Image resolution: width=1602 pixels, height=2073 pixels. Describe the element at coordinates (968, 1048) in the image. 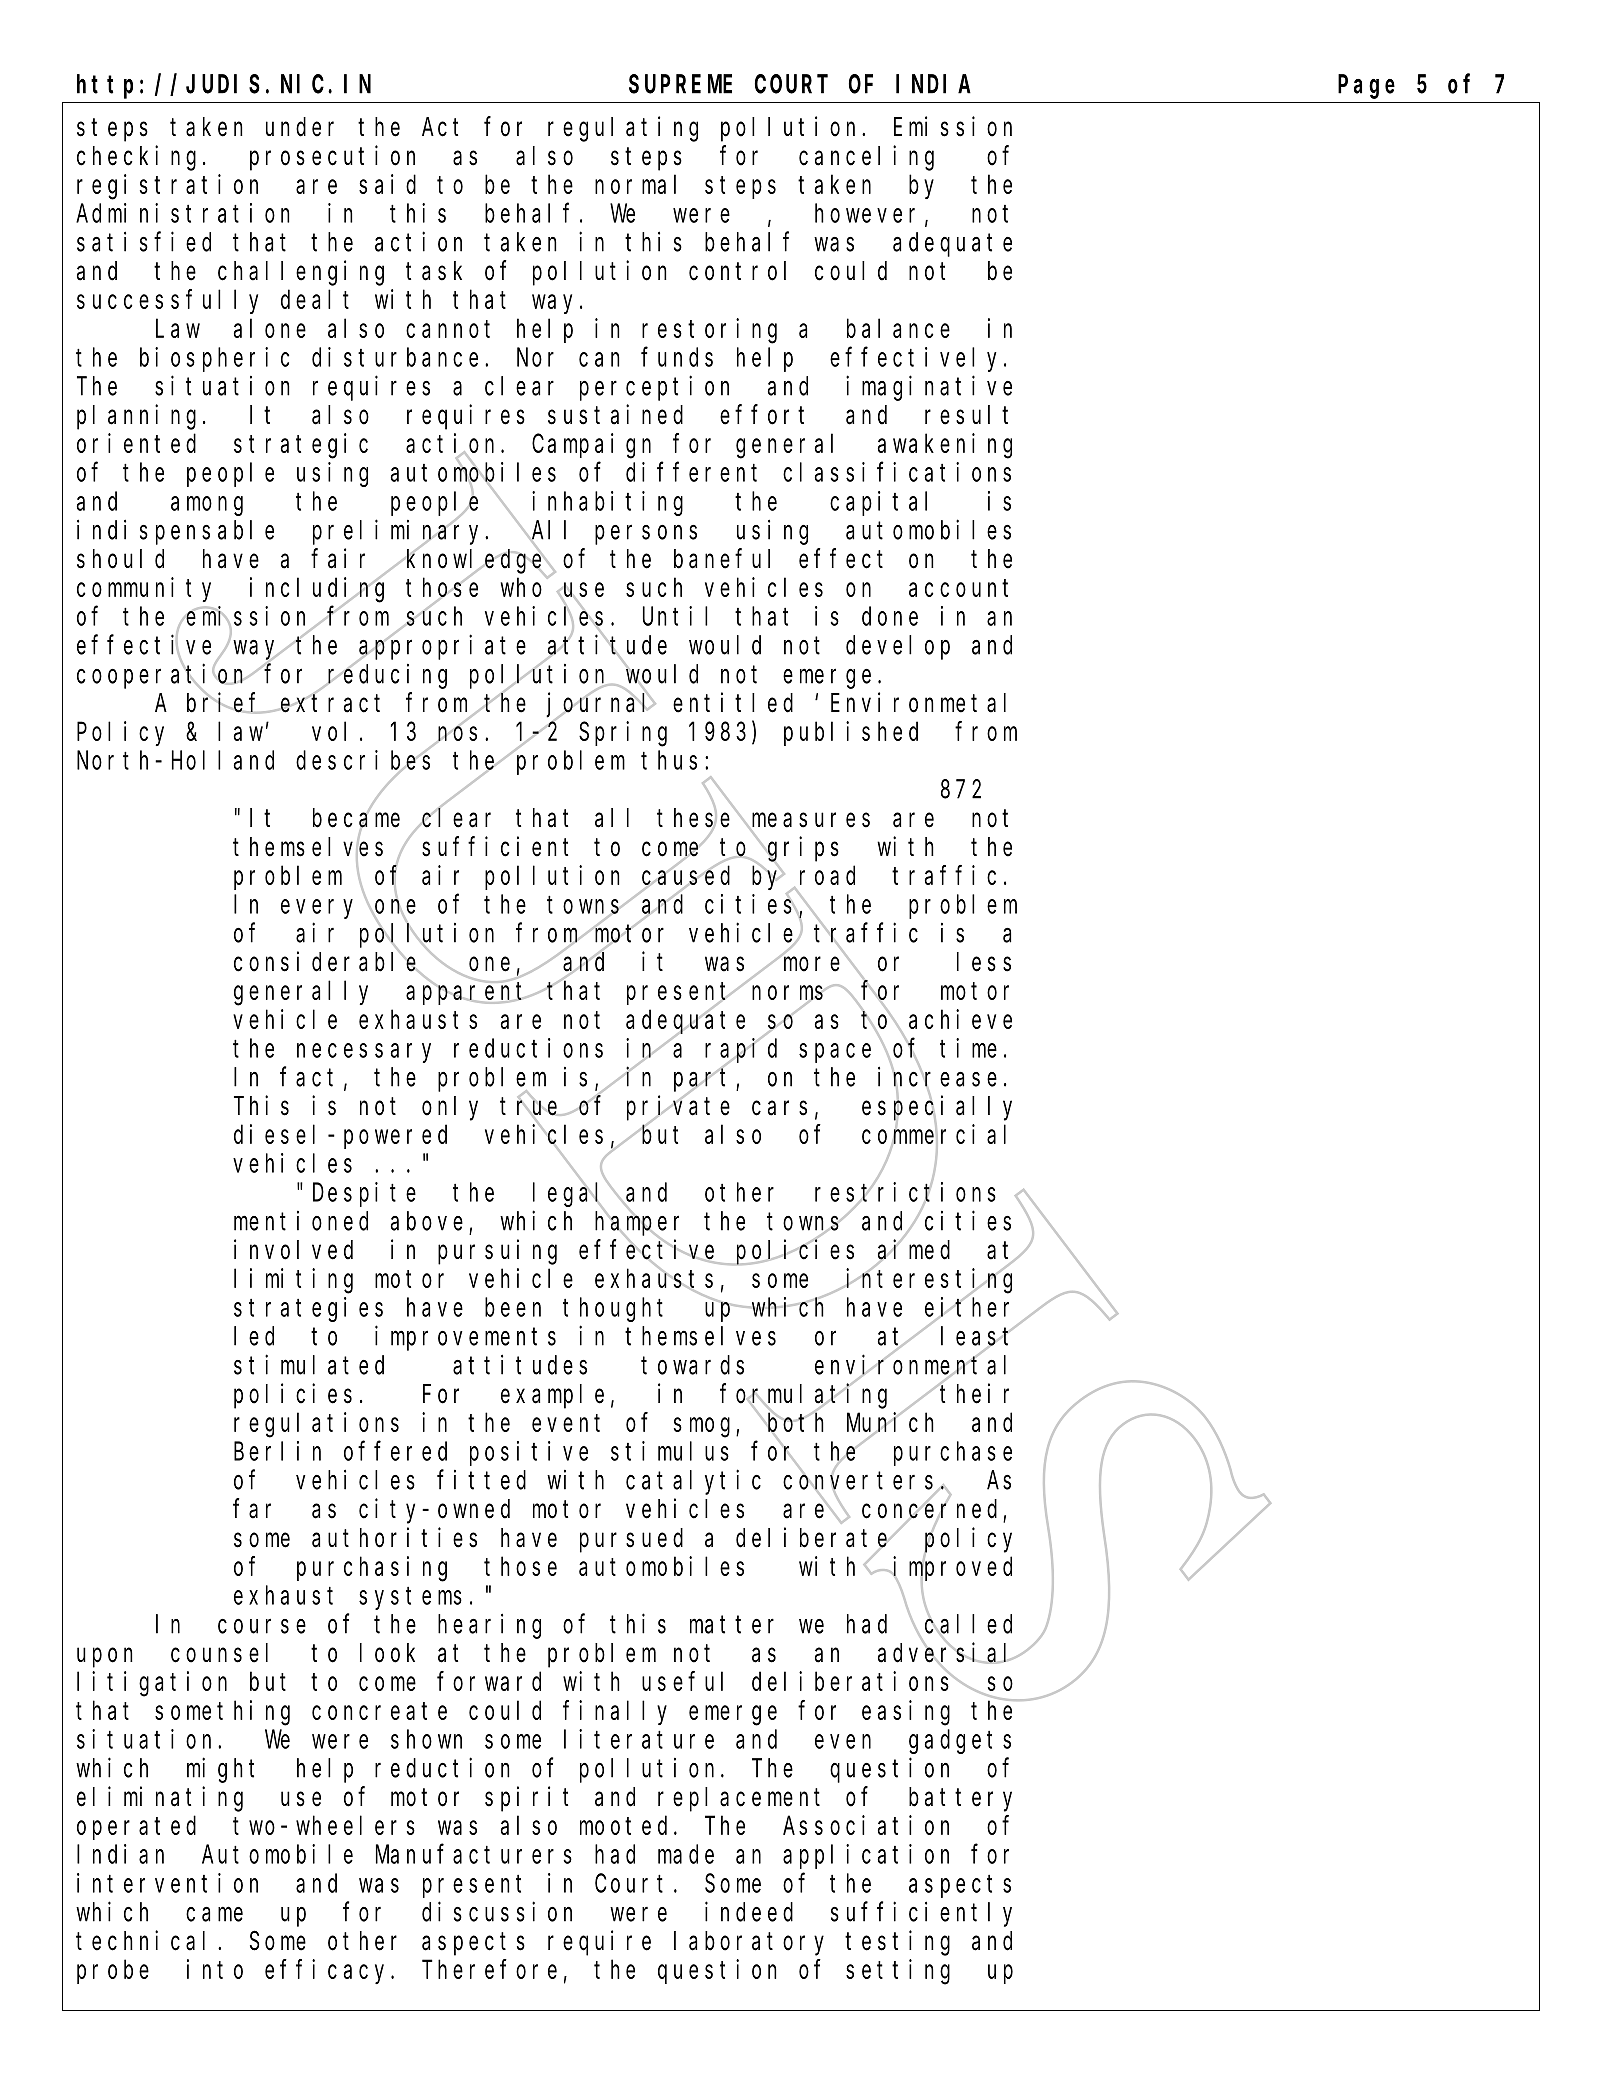

I see `time` at that location.
